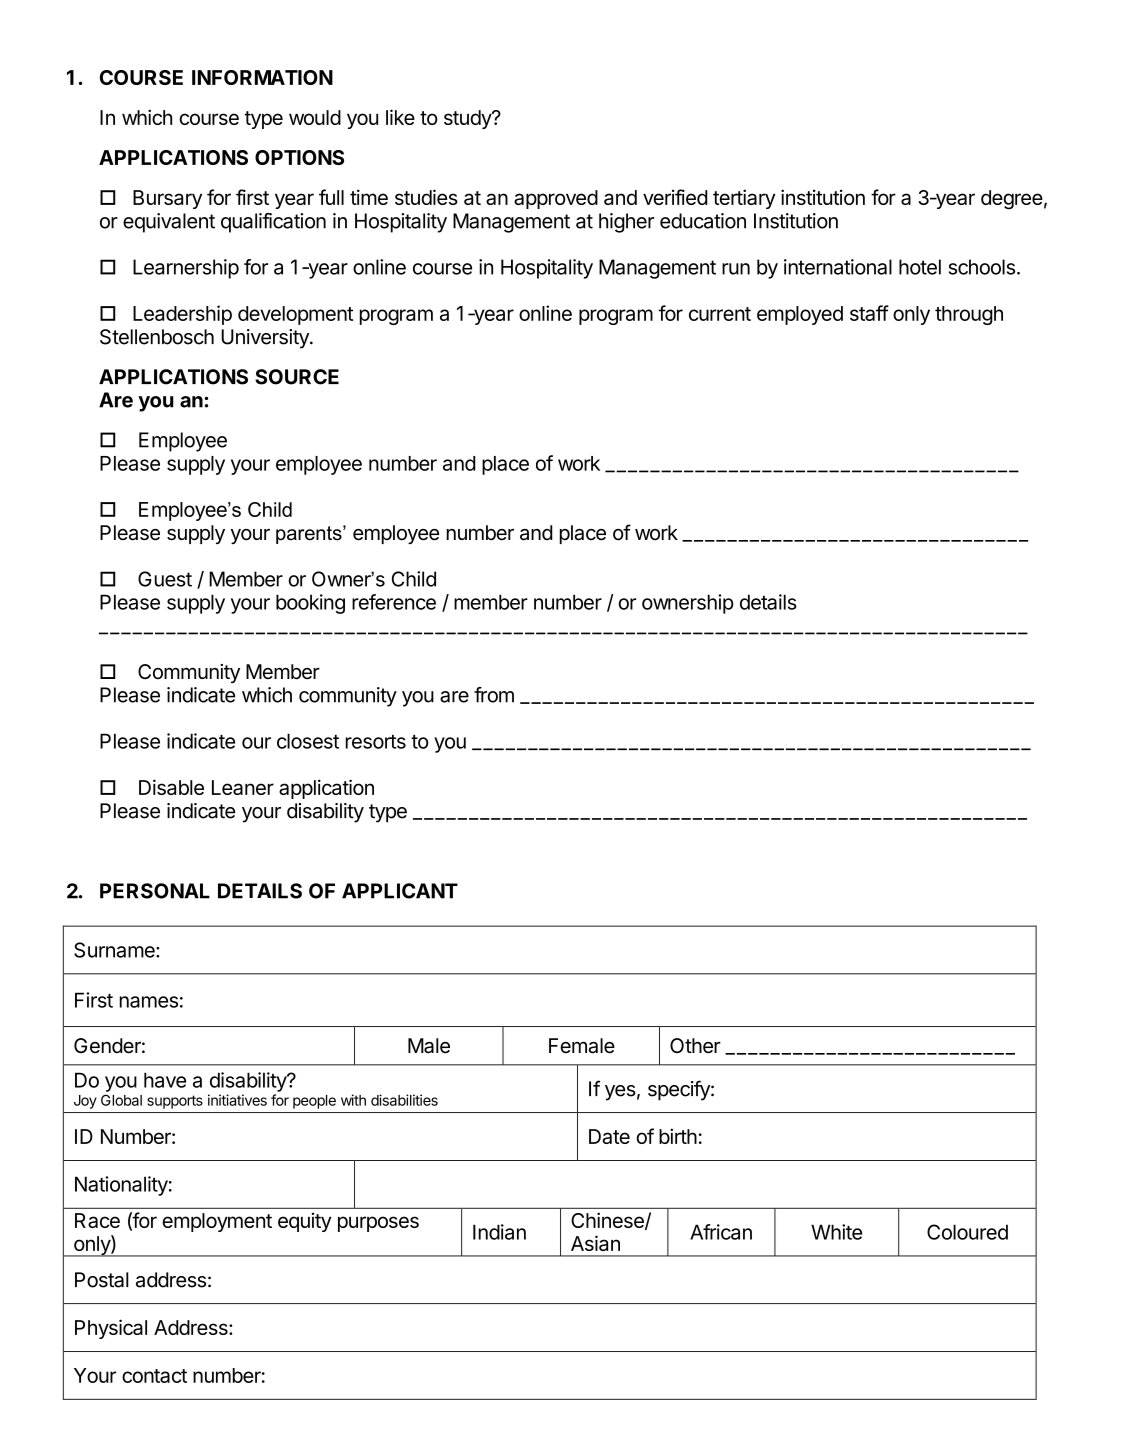 This image has width=1121, height=1451. I want to click on INFORMATION, so click(262, 77).
